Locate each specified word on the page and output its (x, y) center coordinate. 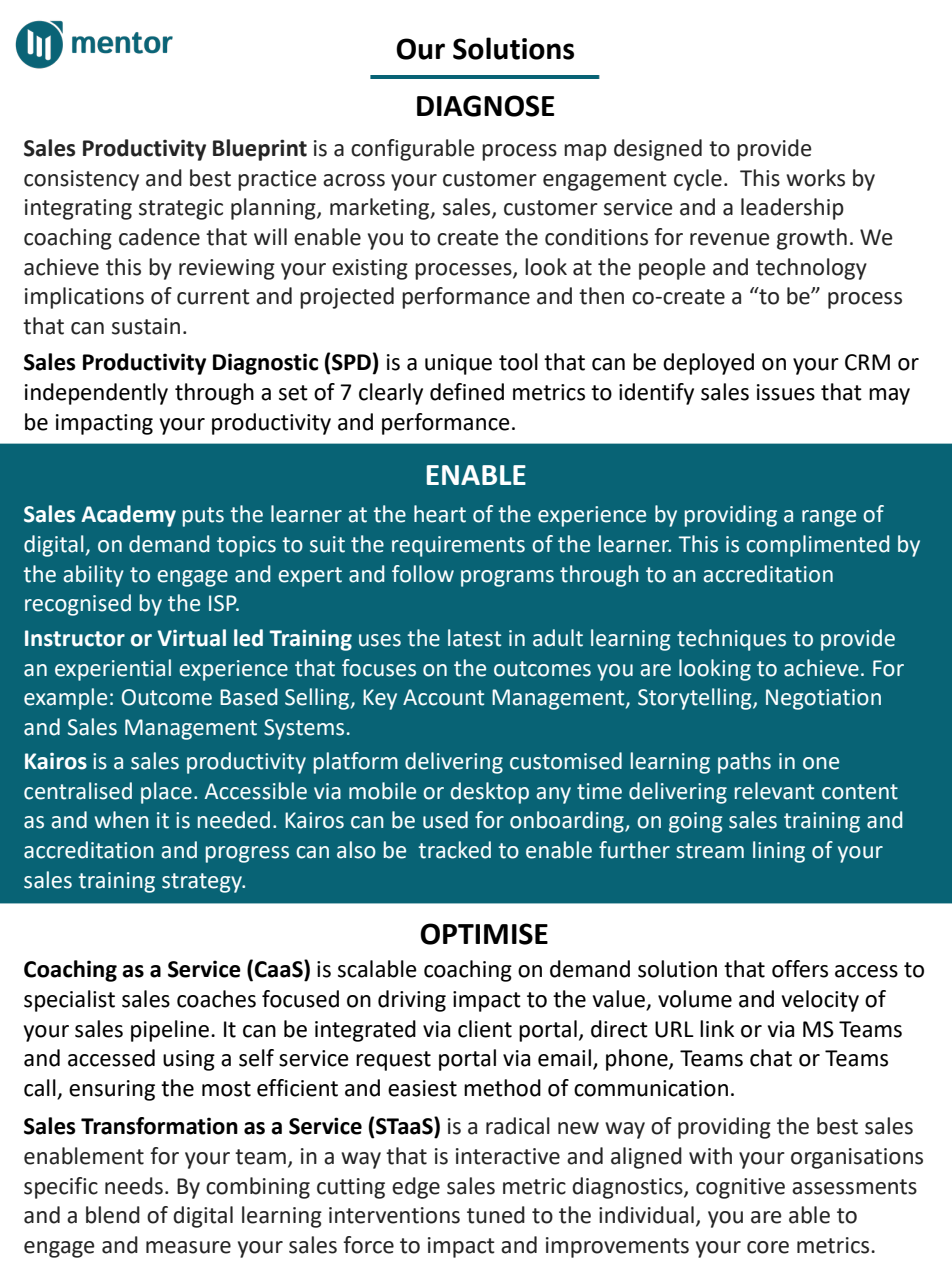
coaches (216, 999)
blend (113, 1215)
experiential (113, 670)
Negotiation (823, 699)
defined (467, 392)
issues (786, 392)
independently (96, 394)
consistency (81, 180)
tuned (496, 1215)
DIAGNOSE (485, 106)
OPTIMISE (484, 934)
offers (800, 969)
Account (443, 697)
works (815, 178)
